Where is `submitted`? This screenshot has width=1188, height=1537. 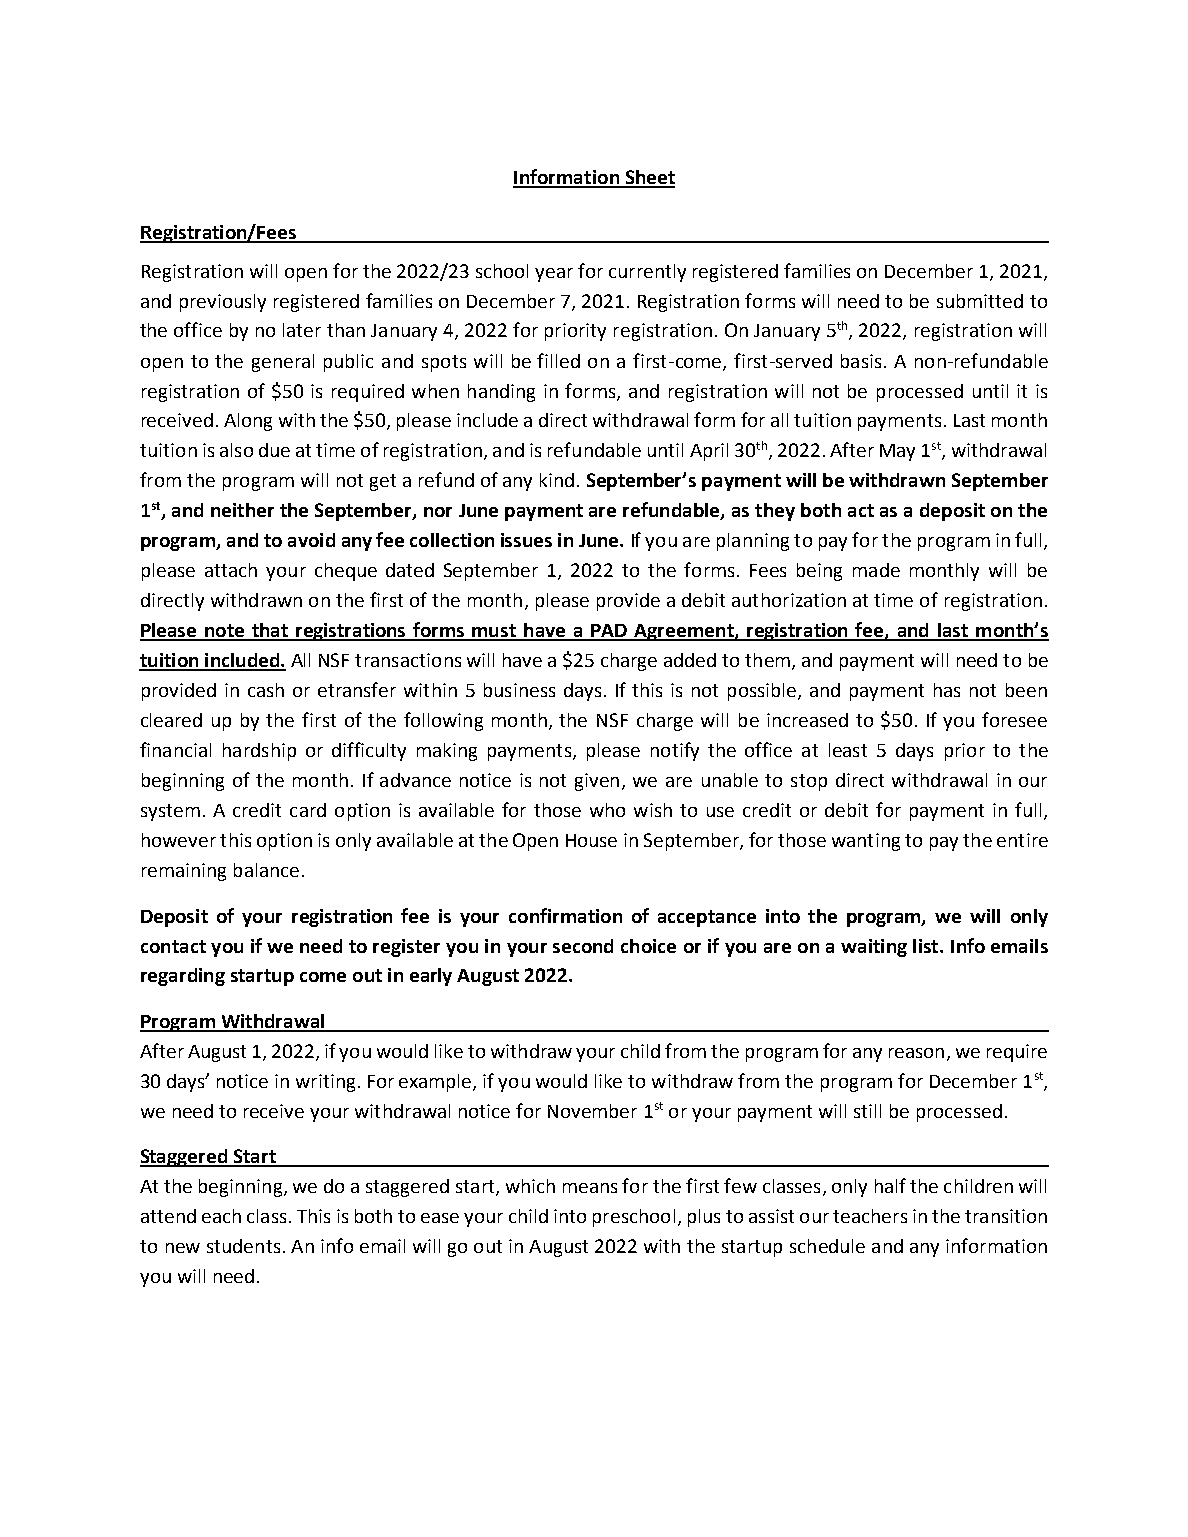 submitted is located at coordinates (980, 301).
